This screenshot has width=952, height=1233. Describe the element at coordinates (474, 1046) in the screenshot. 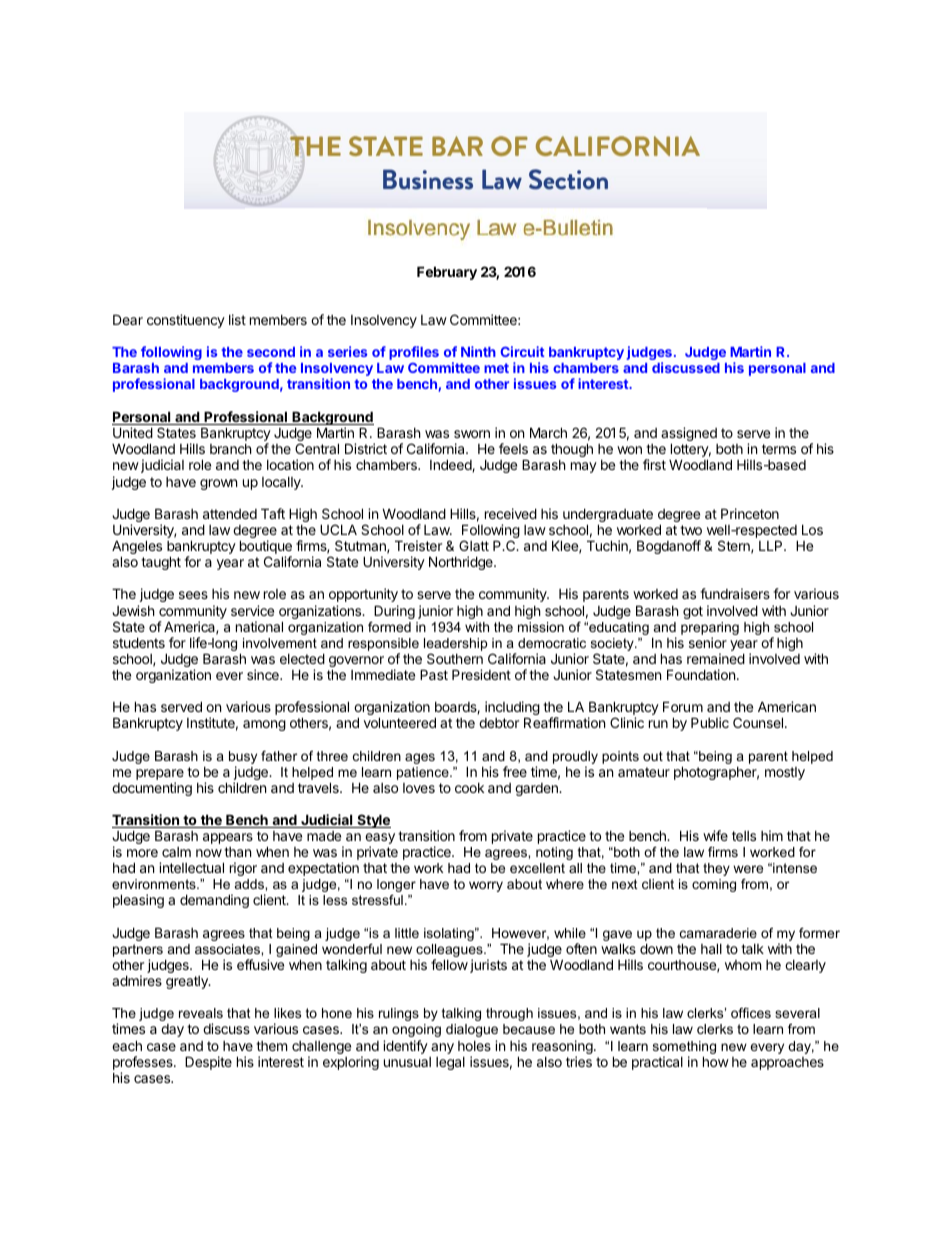

I see `holes` at that location.
